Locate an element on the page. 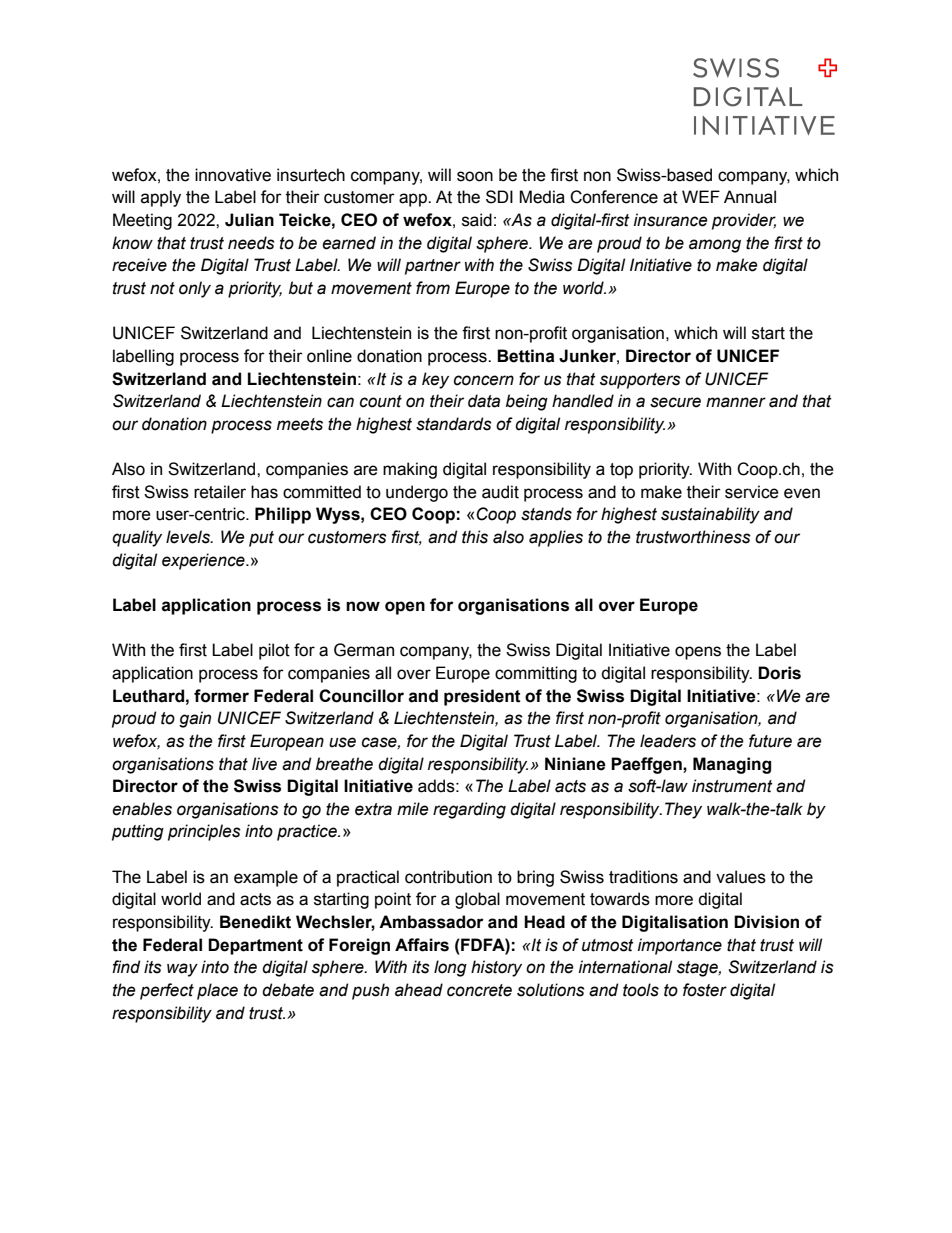 This document has width=952, height=1233. way is located at coordinates (182, 970).
